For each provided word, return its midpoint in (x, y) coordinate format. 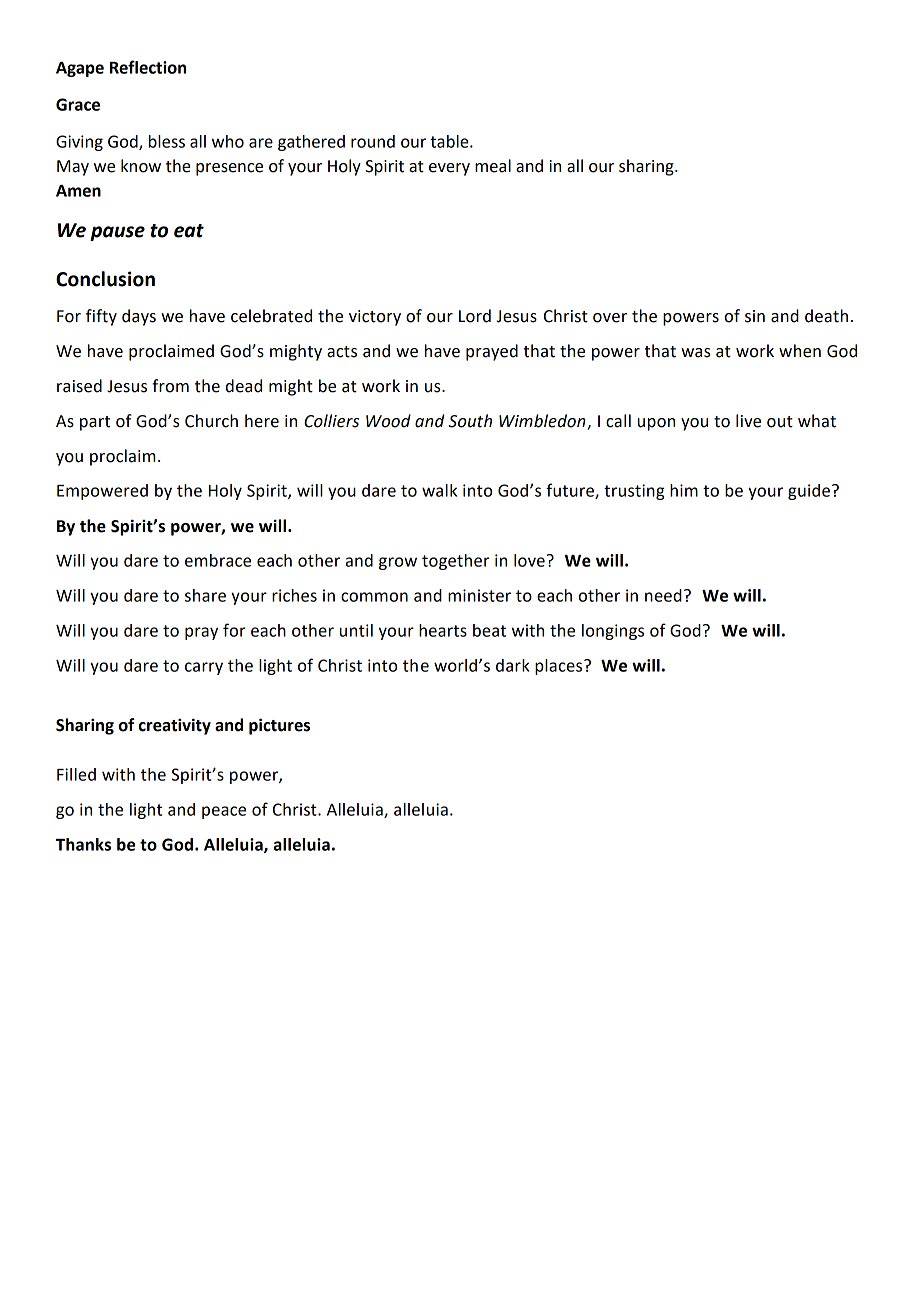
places (560, 667)
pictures (279, 726)
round (373, 141)
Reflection (148, 67)
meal (493, 166)
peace (224, 812)
